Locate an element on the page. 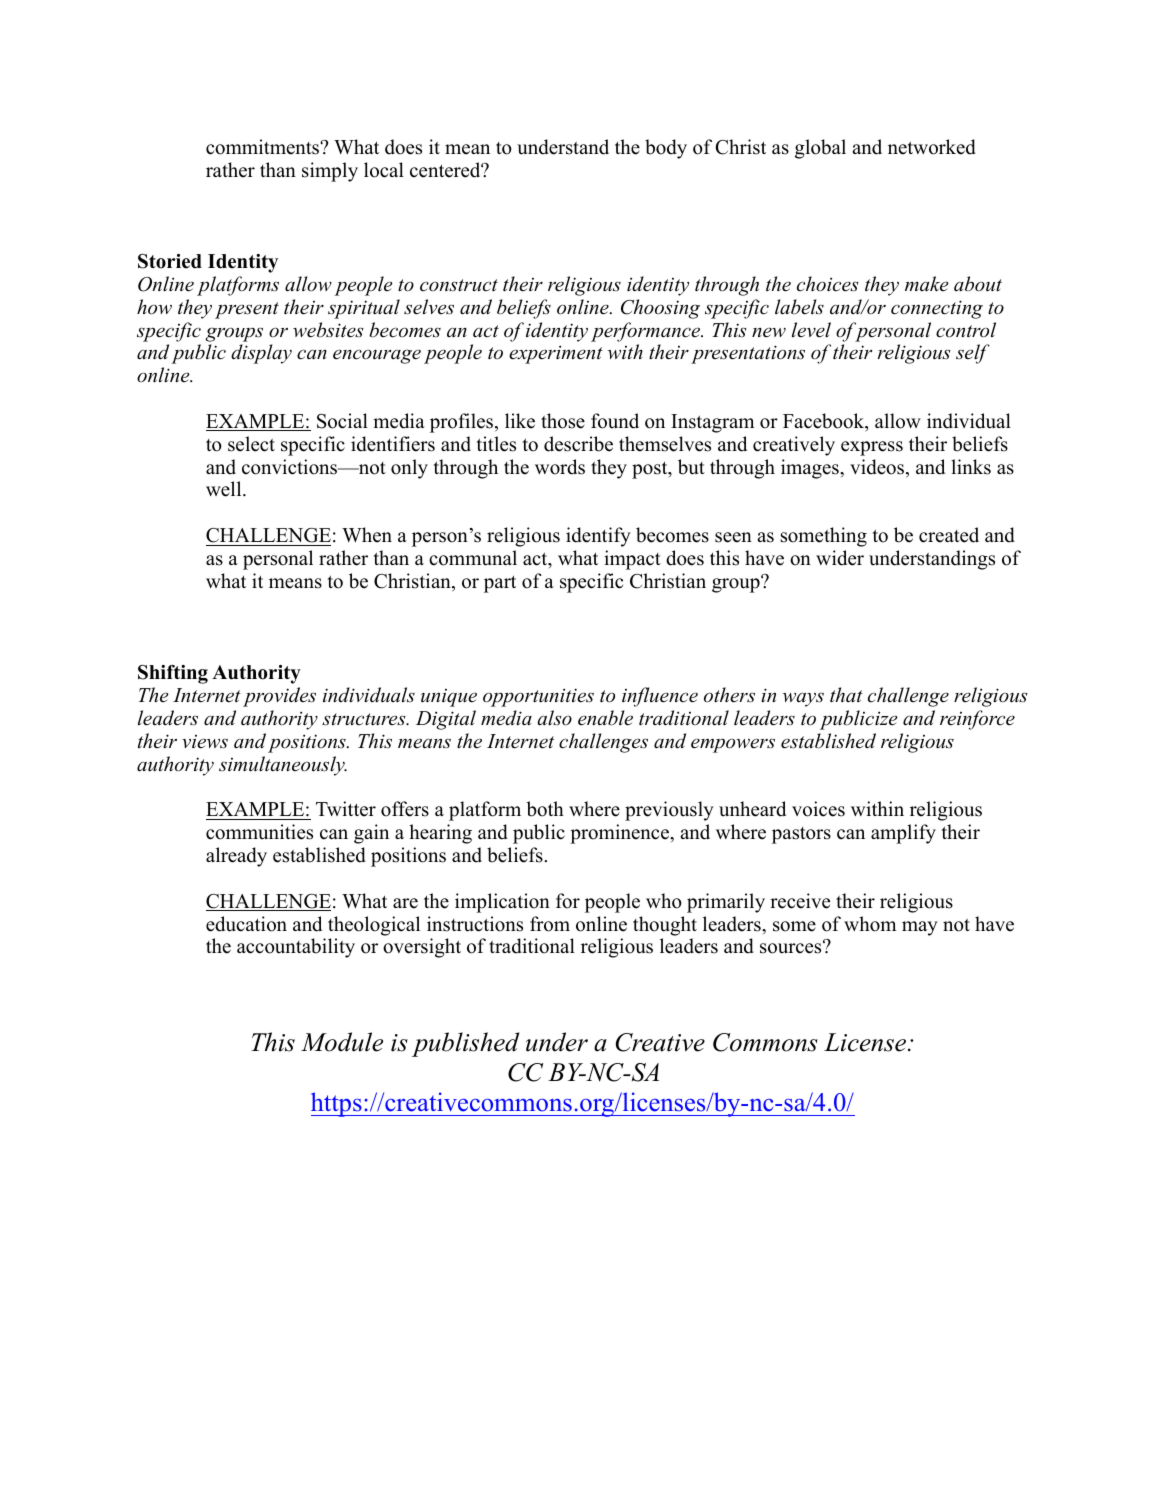 The height and width of the document is (1508, 1166). body is located at coordinates (666, 149).
